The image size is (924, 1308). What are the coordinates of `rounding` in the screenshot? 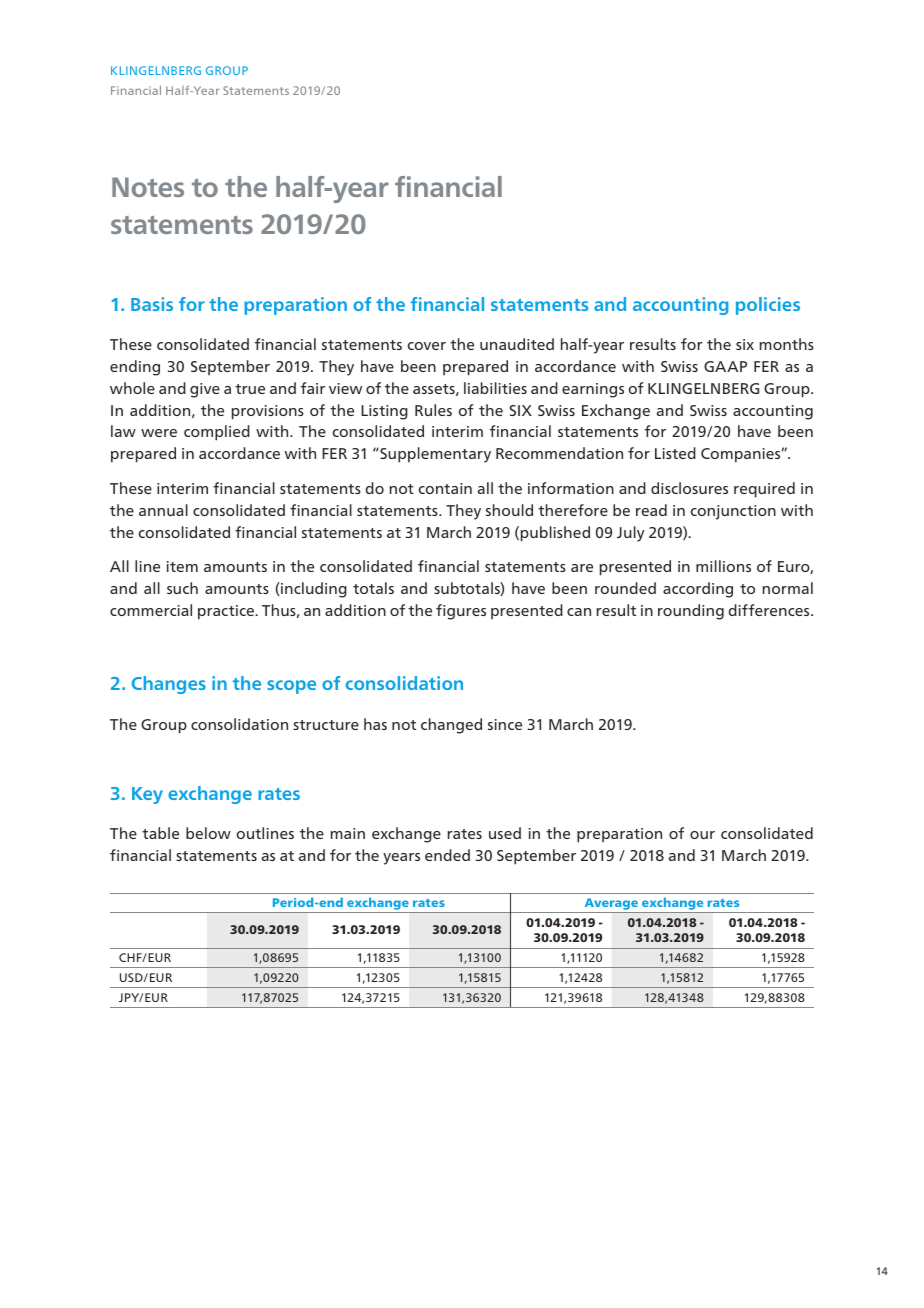 It's located at (691, 612).
